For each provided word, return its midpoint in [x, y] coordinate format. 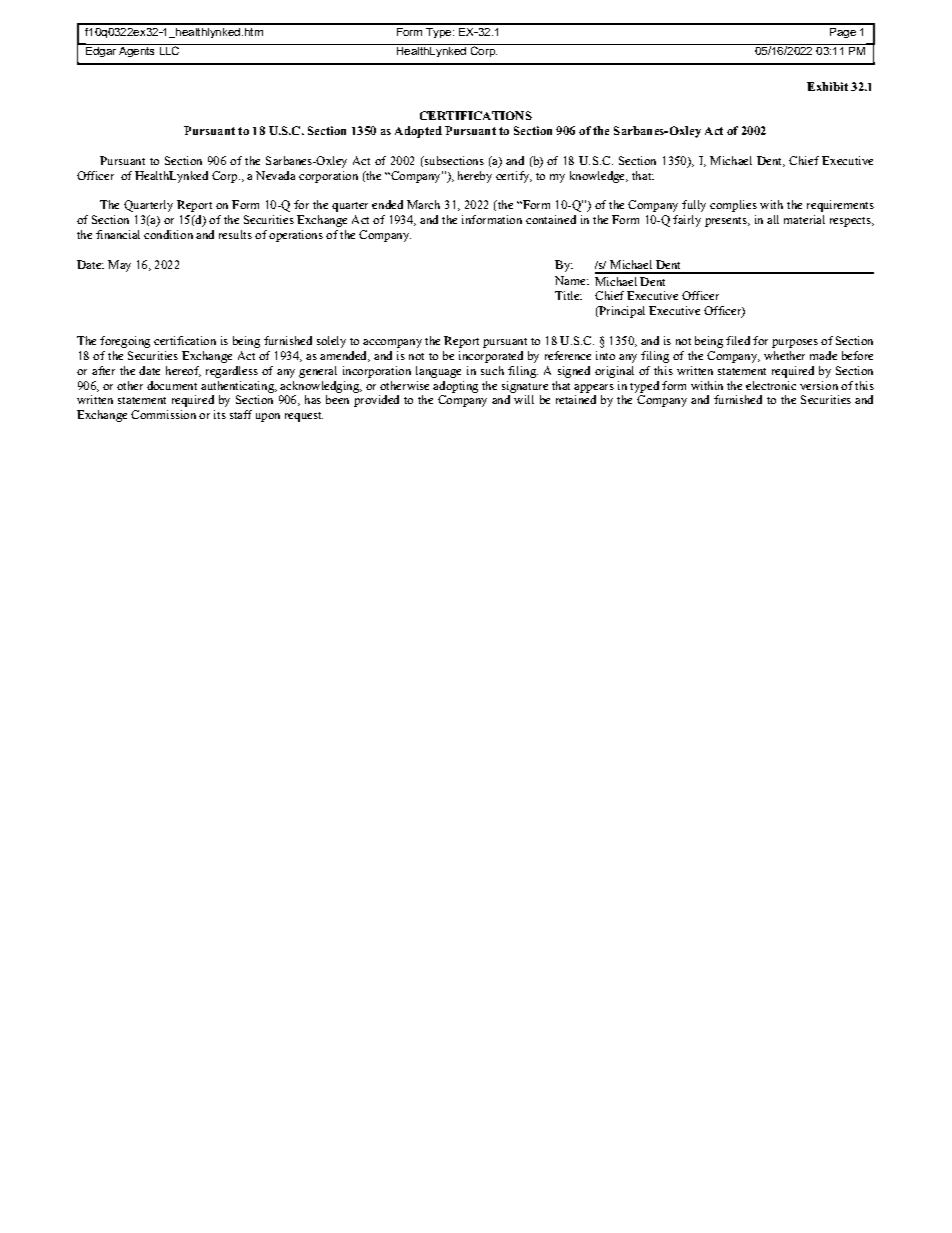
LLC [169, 49]
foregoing [125, 342]
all [773, 219]
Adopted [418, 132]
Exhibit [827, 86]
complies [733, 206]
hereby [475, 177]
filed [738, 340]
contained [551, 219]
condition [168, 234]
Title [568, 295]
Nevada [275, 175]
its [220, 414]
